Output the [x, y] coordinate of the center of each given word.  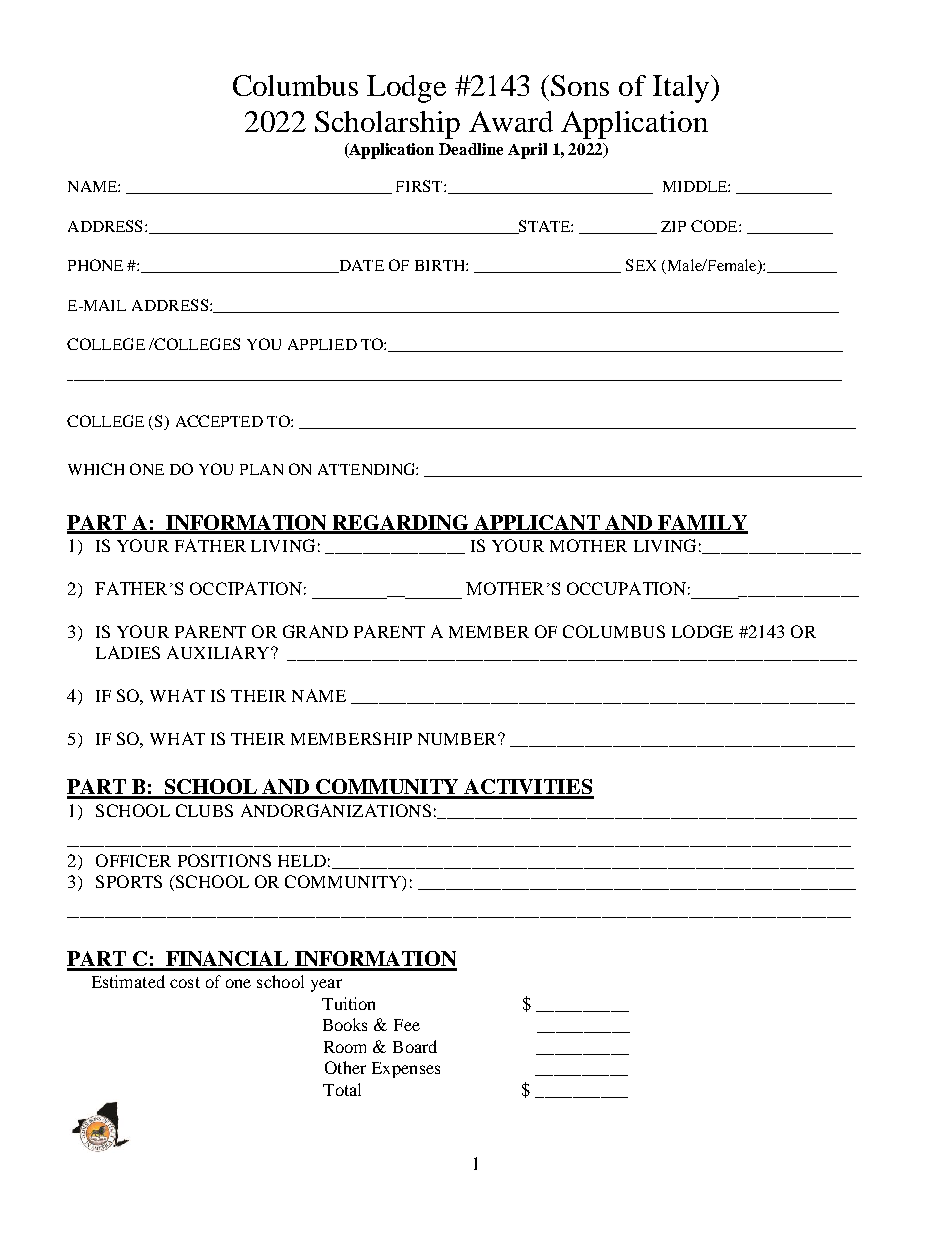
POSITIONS [224, 860]
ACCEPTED [219, 421]
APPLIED [322, 344]
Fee [407, 1025]
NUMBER [458, 739]
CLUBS [204, 810]
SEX [641, 265]
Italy [682, 89]
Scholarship [387, 125]
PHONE [95, 265]
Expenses [406, 1070]
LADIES [128, 652]
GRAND [315, 631]
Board [415, 1046]
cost [185, 982]
